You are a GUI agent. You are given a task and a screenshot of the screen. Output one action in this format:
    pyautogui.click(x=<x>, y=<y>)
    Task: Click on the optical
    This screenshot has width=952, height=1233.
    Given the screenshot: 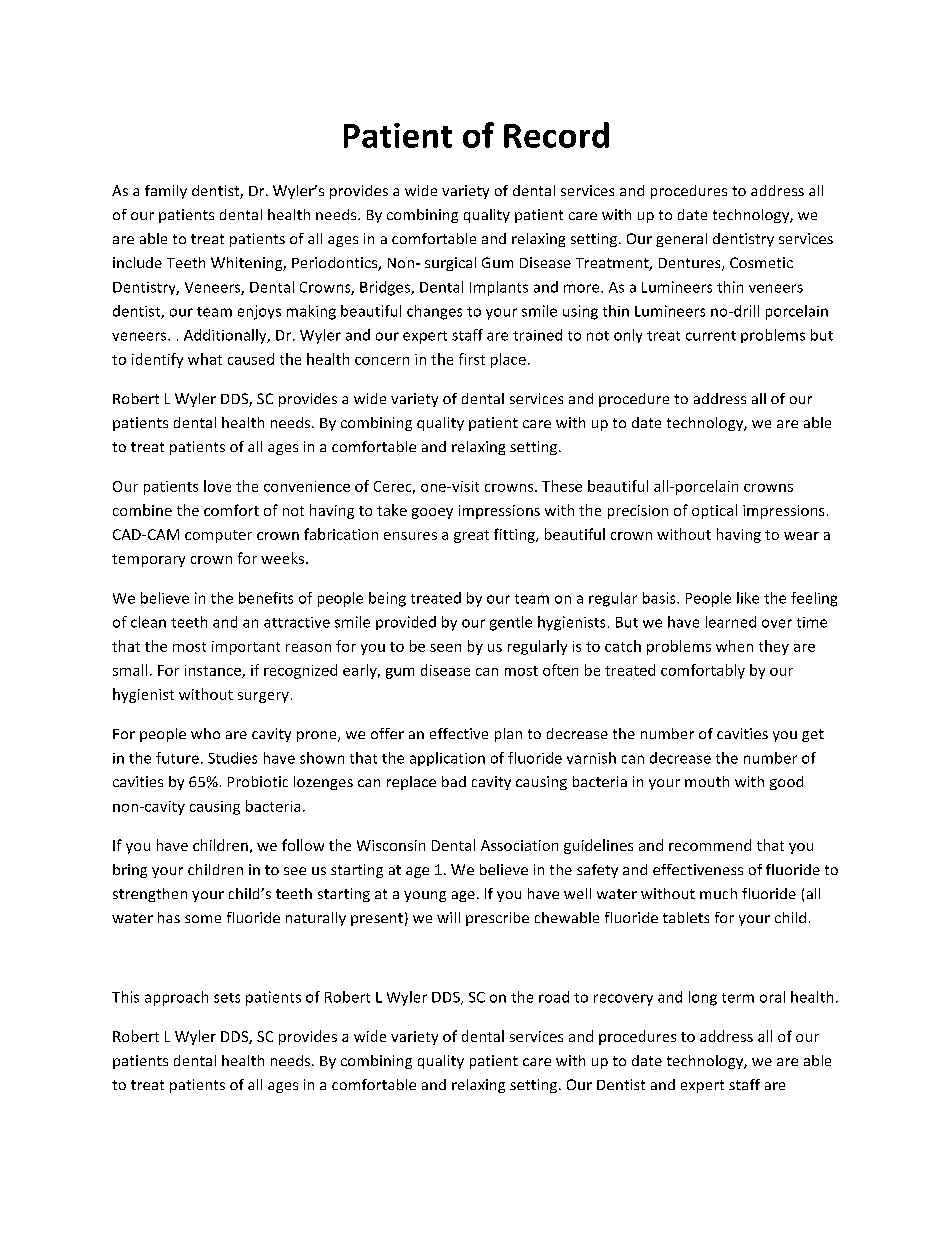 What is the action you would take?
    pyautogui.click(x=714, y=511)
